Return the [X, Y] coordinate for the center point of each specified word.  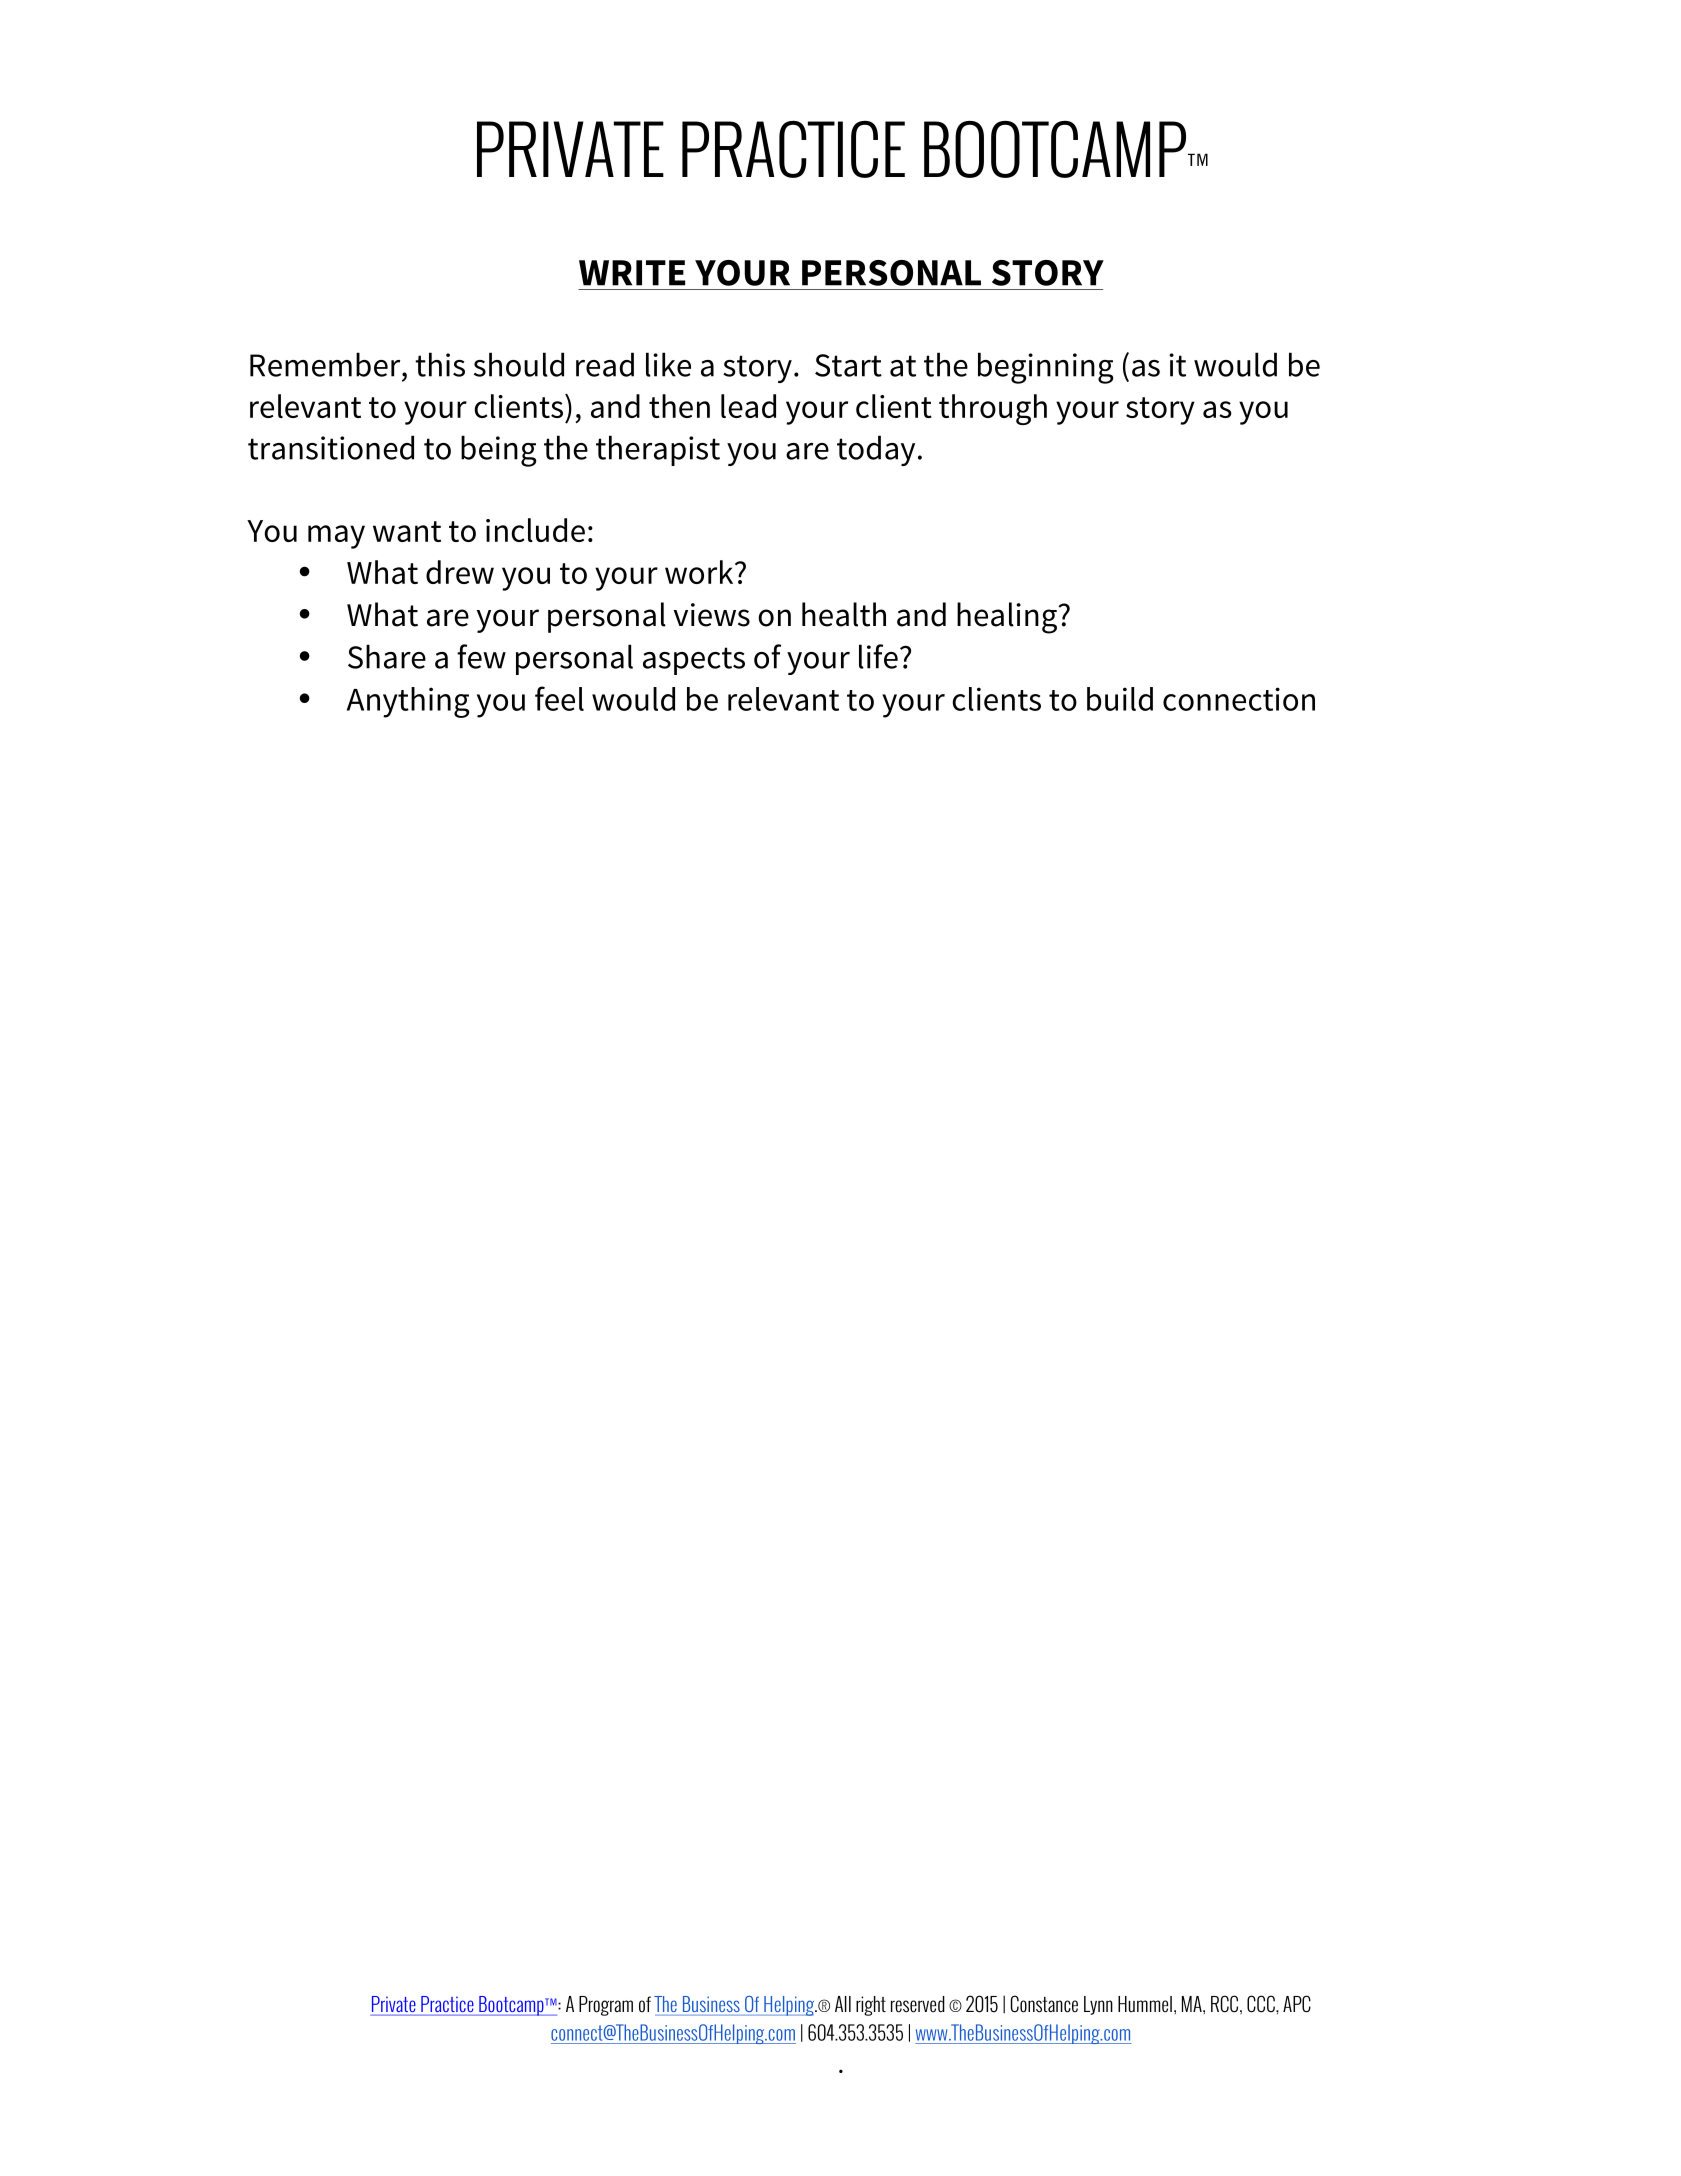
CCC [1262, 2004]
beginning [1045, 368]
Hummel [1145, 2004]
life [878, 656]
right [871, 2006]
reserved [918, 2004]
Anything [408, 702]
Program [606, 2006]
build [1120, 699]
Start [848, 365]
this [440, 364]
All [843, 2004]
